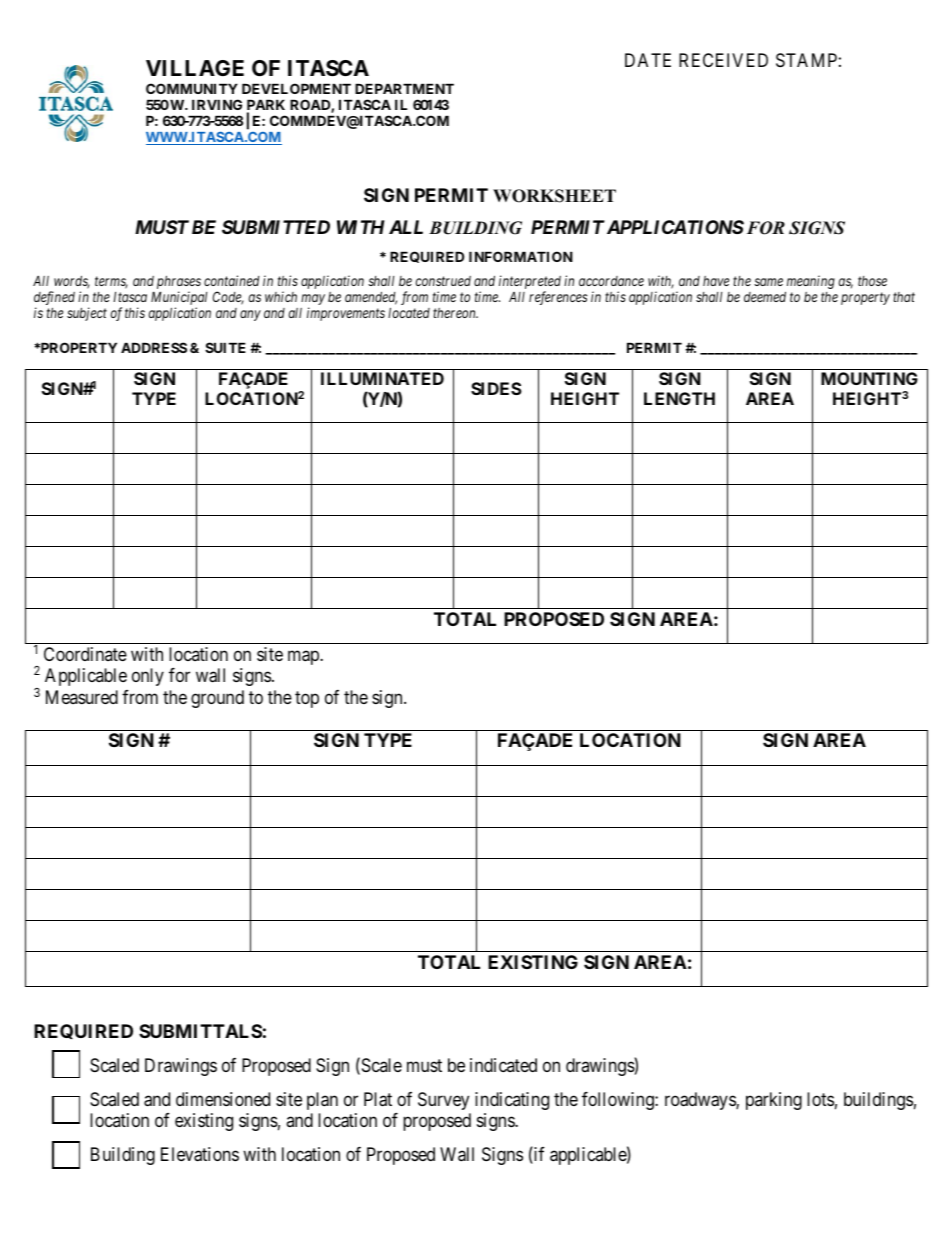 The height and width of the screenshot is (1233, 952). I want to click on top, so click(307, 699).
